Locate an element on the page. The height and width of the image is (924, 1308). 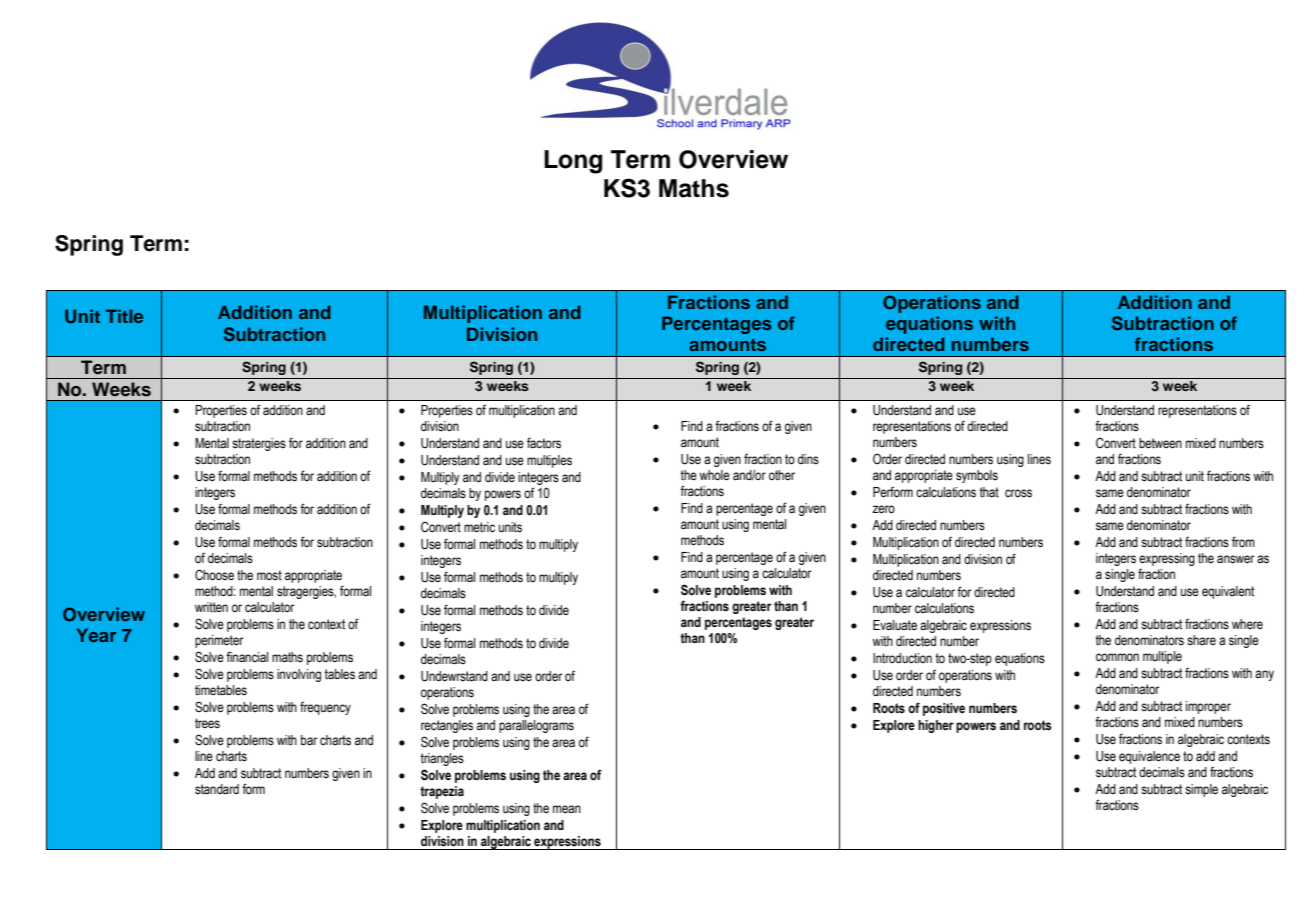
Evaluate is located at coordinates (895, 625).
